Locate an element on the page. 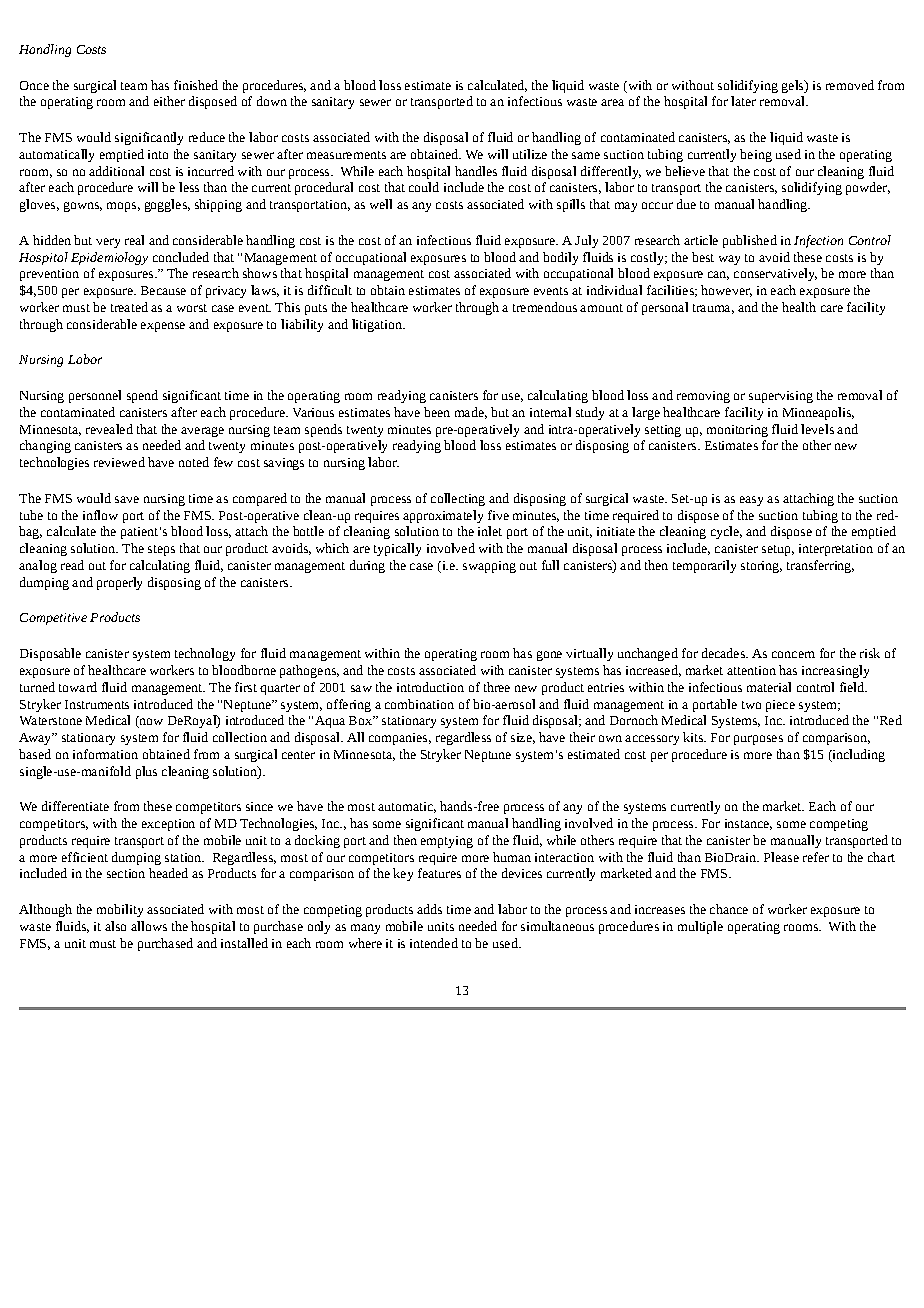 This document has height=1308, width=924. approximately is located at coordinates (443, 516).
